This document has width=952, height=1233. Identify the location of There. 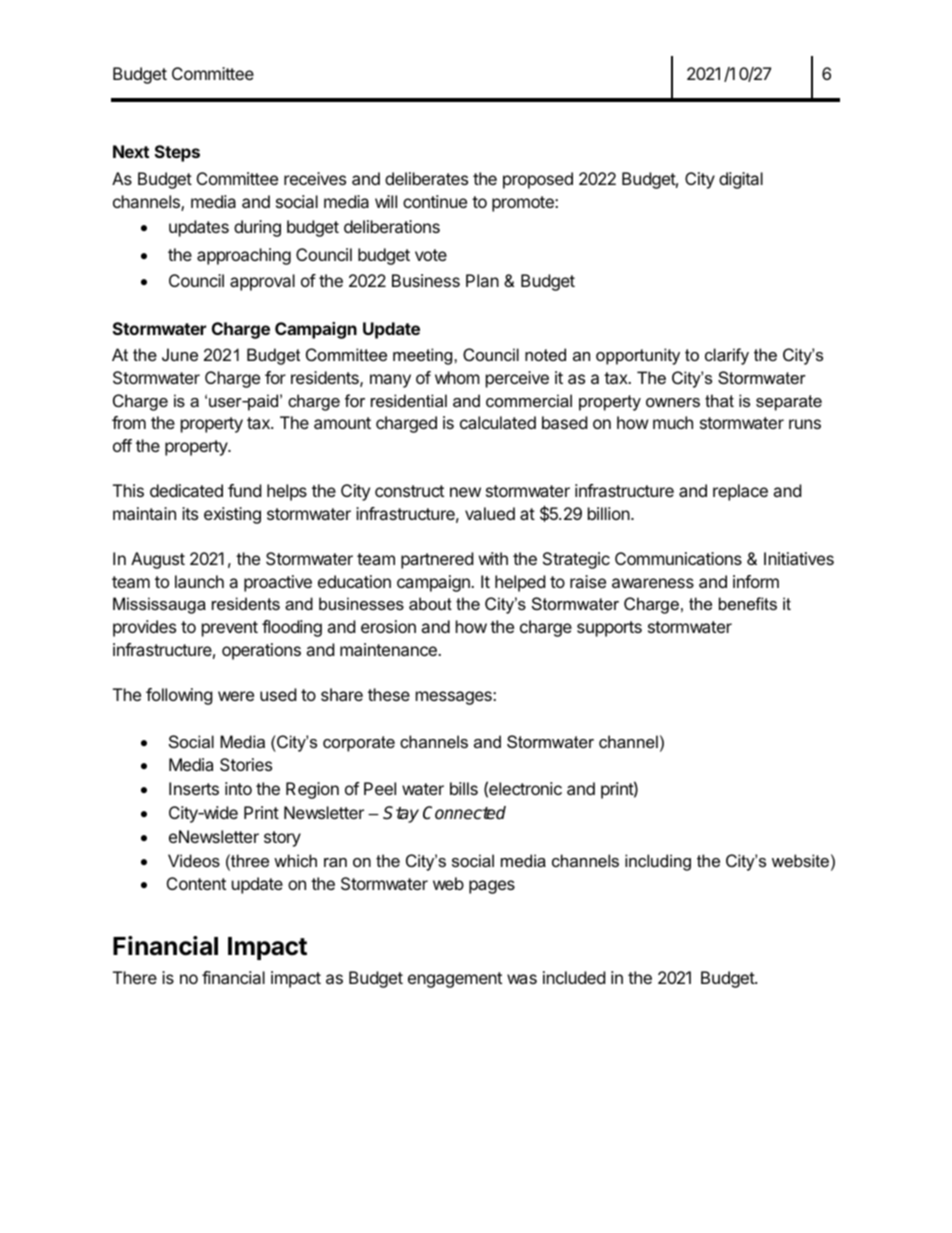
(135, 977).
